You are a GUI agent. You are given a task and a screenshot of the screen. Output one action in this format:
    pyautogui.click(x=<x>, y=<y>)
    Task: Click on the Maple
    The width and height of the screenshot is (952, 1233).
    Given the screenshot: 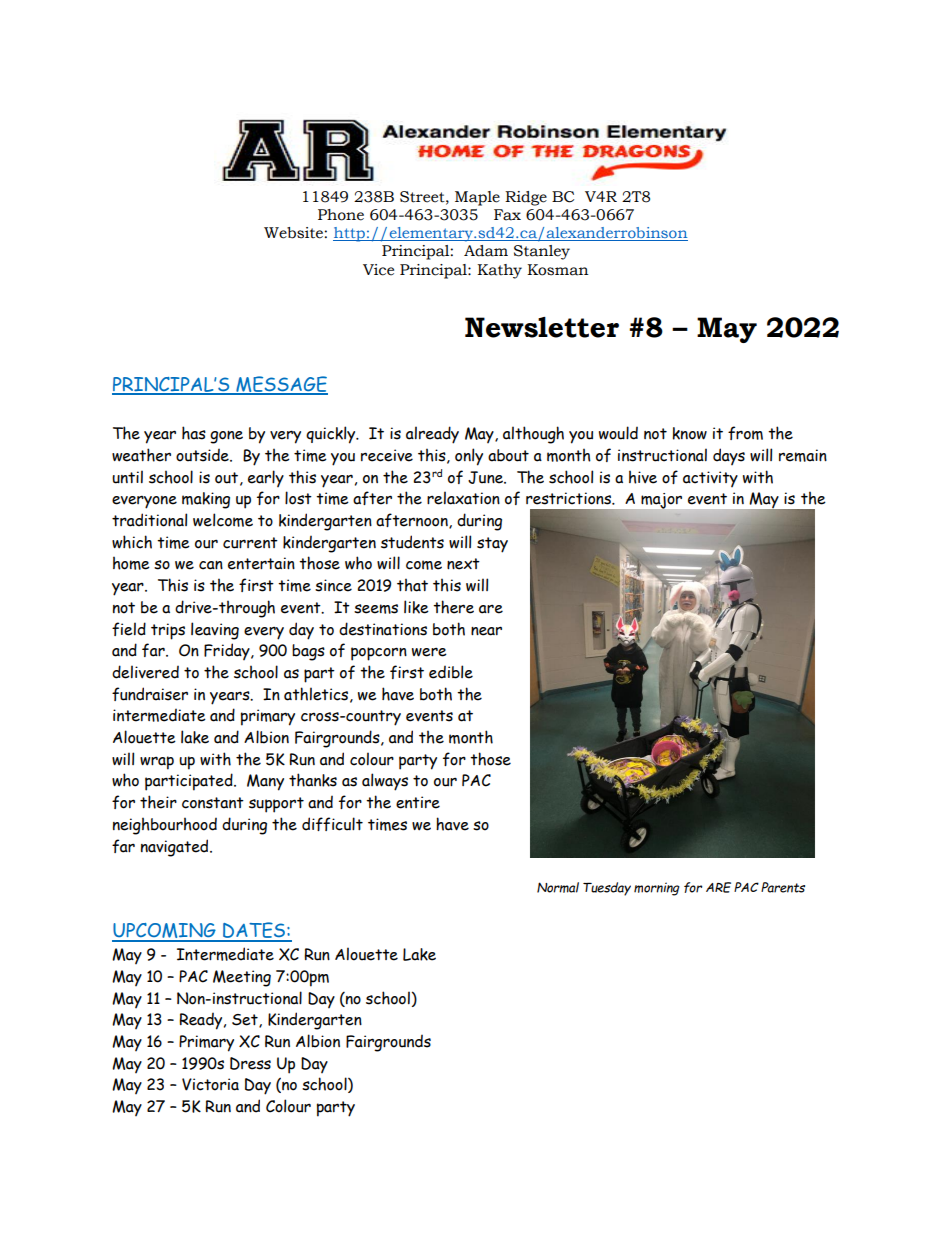 What is the action you would take?
    pyautogui.click(x=477, y=198)
